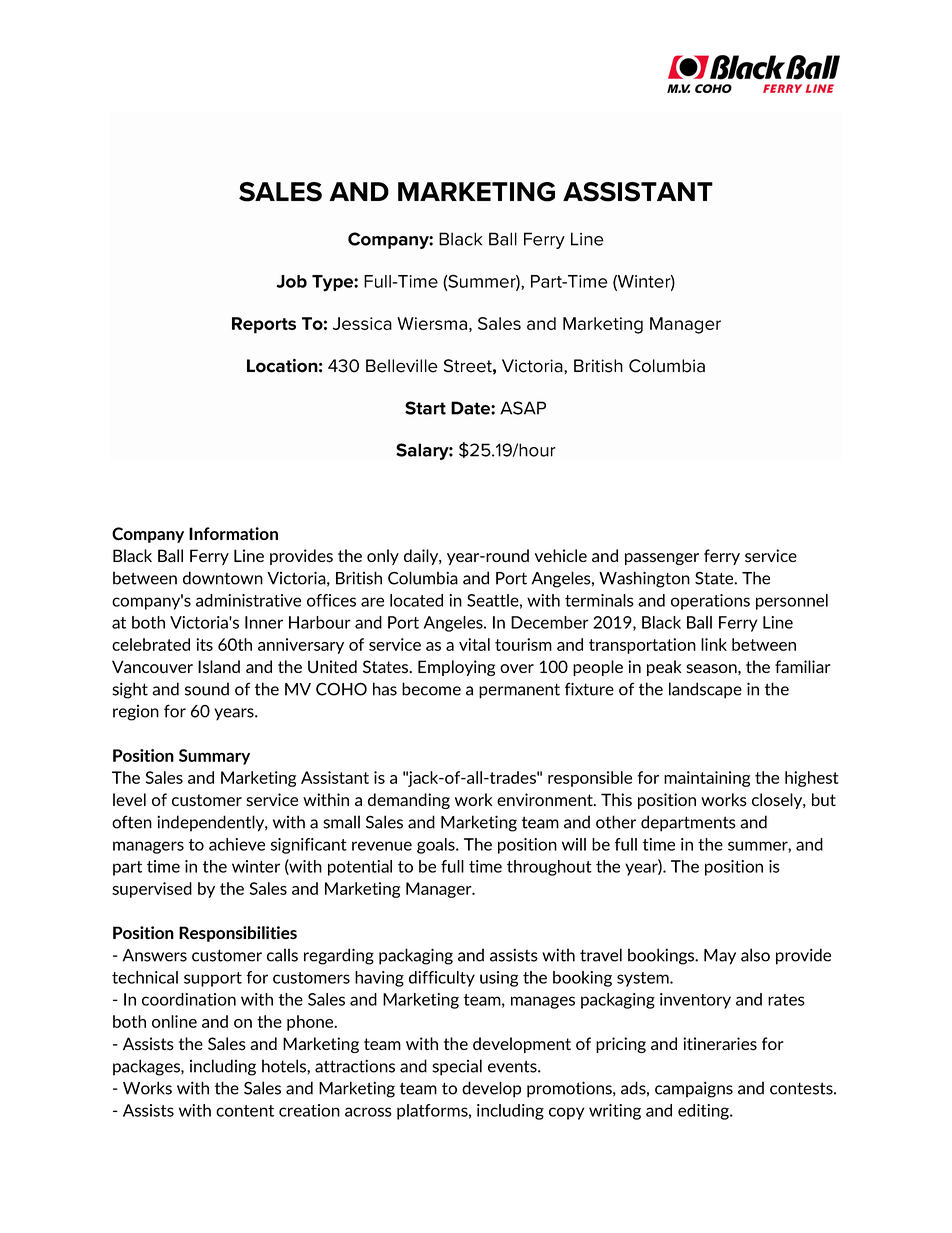 The image size is (952, 1233). What do you see at coordinates (245, 1111) in the document?
I see `content` at bounding box center [245, 1111].
